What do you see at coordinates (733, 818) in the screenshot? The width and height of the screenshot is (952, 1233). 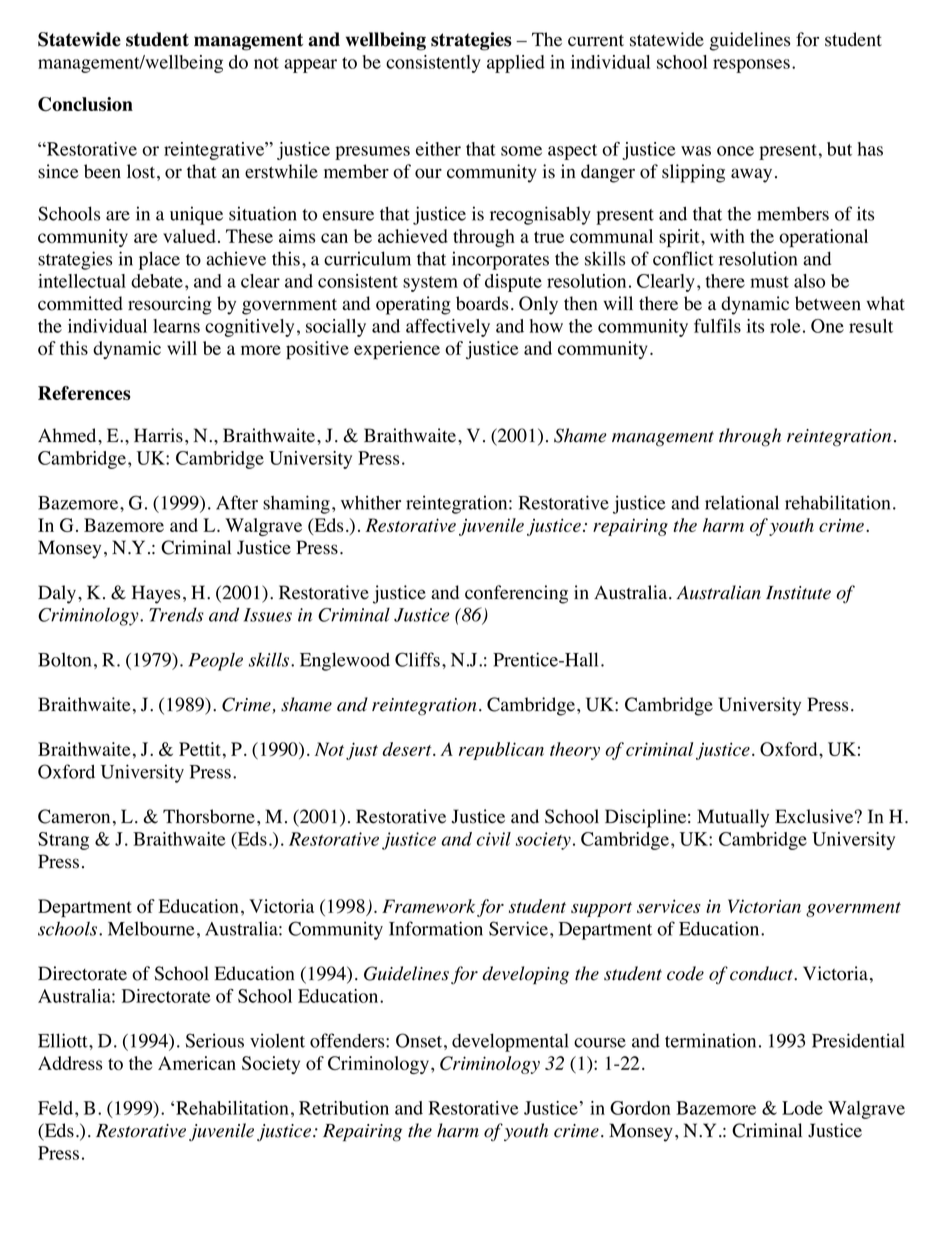 I see `Mutually` at bounding box center [733, 818].
